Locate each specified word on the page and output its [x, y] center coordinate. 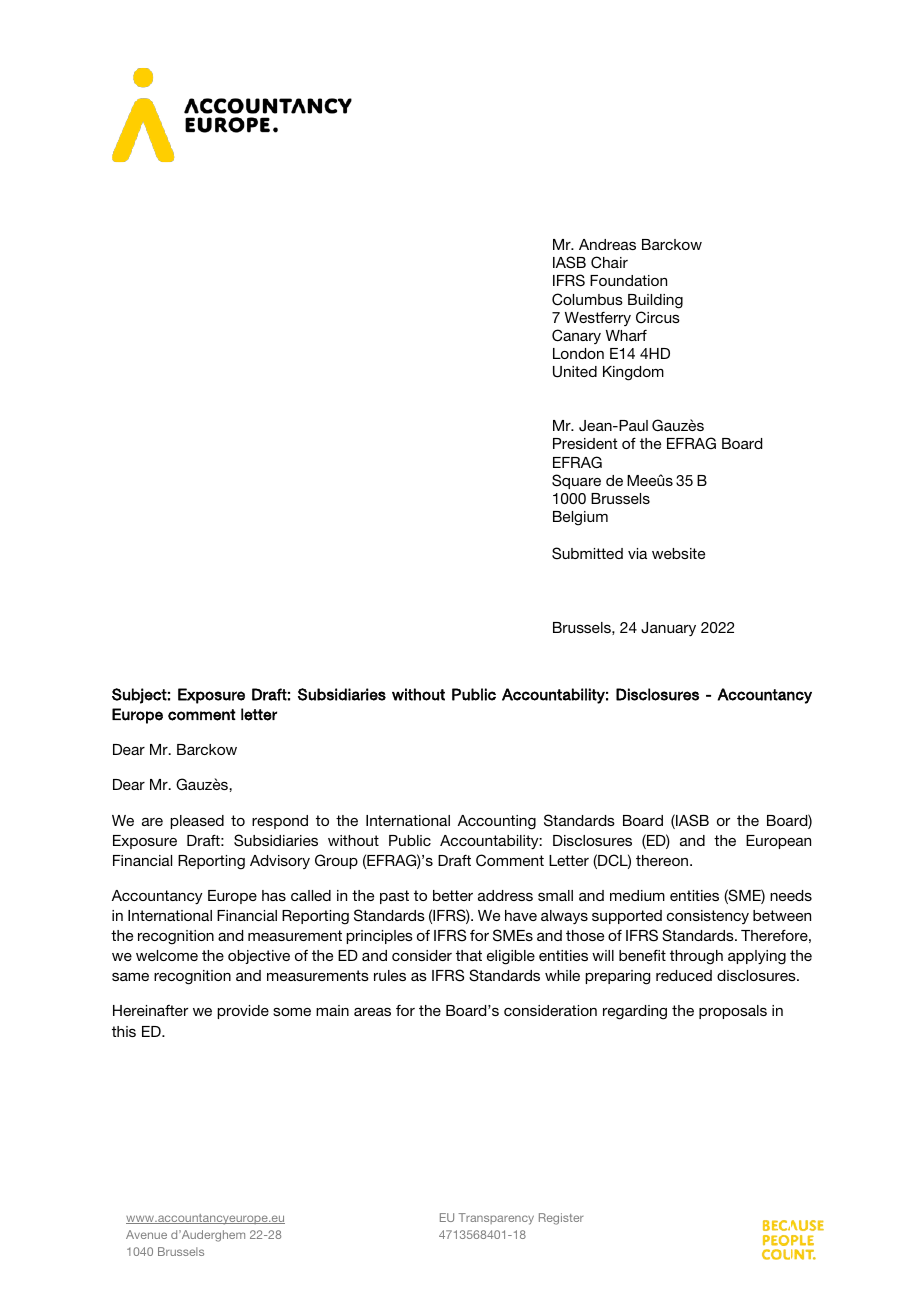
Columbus [587, 299]
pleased [197, 822]
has [274, 895]
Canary [576, 336]
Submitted [587, 553]
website [678, 553]
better [453, 895]
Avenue [146, 1234]
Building [655, 301]
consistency [708, 917]
